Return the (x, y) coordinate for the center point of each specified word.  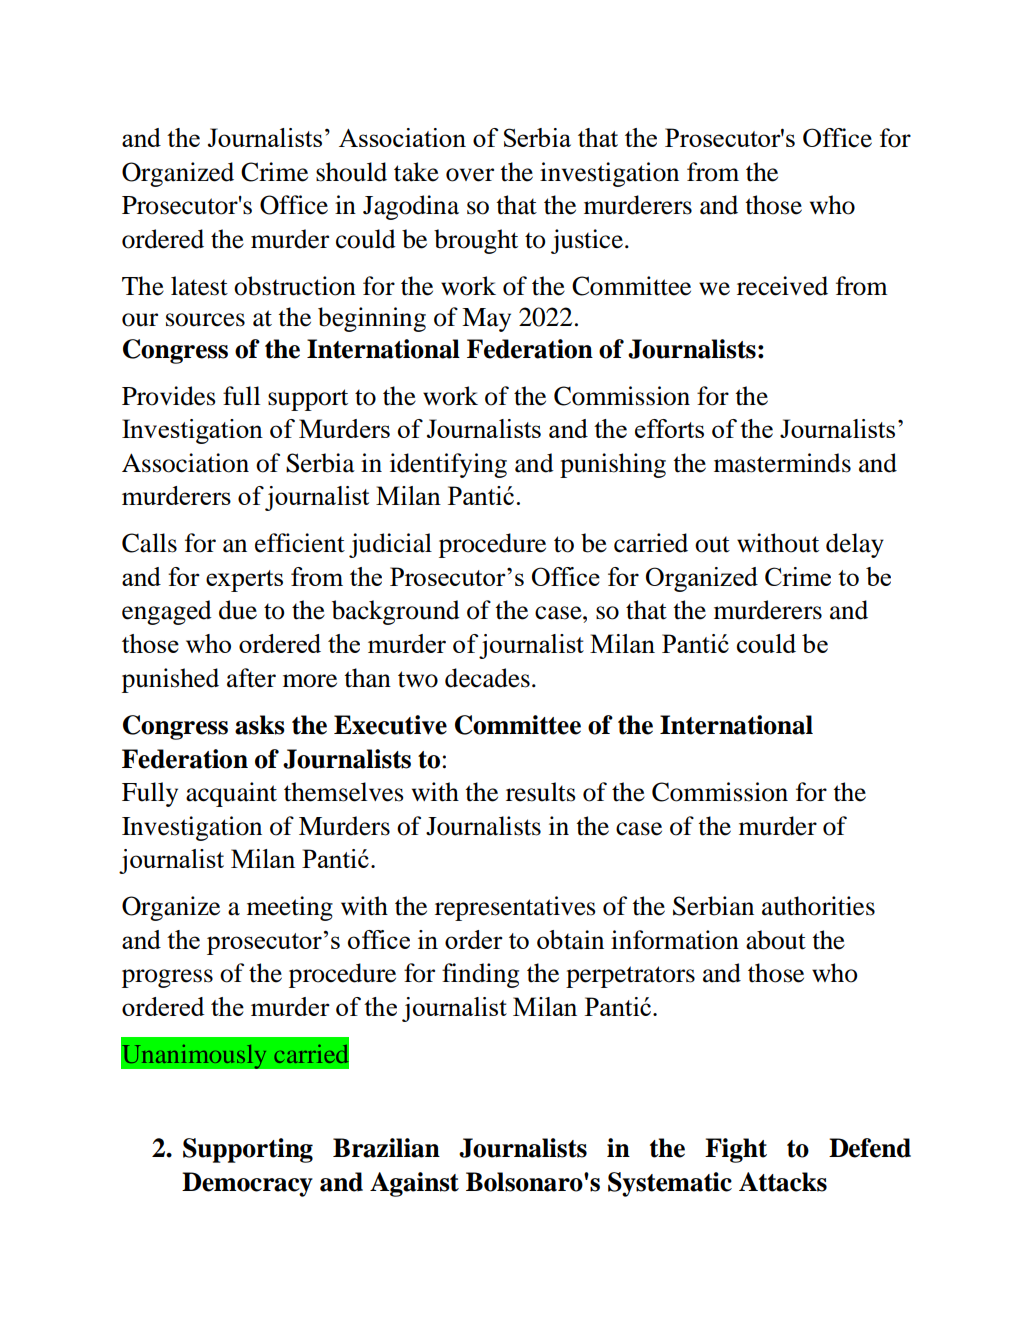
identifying (448, 465)
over (470, 175)
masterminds (782, 463)
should (351, 172)
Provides (169, 396)
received (782, 286)
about (776, 940)
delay (855, 545)
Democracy (247, 1184)
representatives (515, 908)
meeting (290, 908)
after (251, 678)
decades (487, 678)
